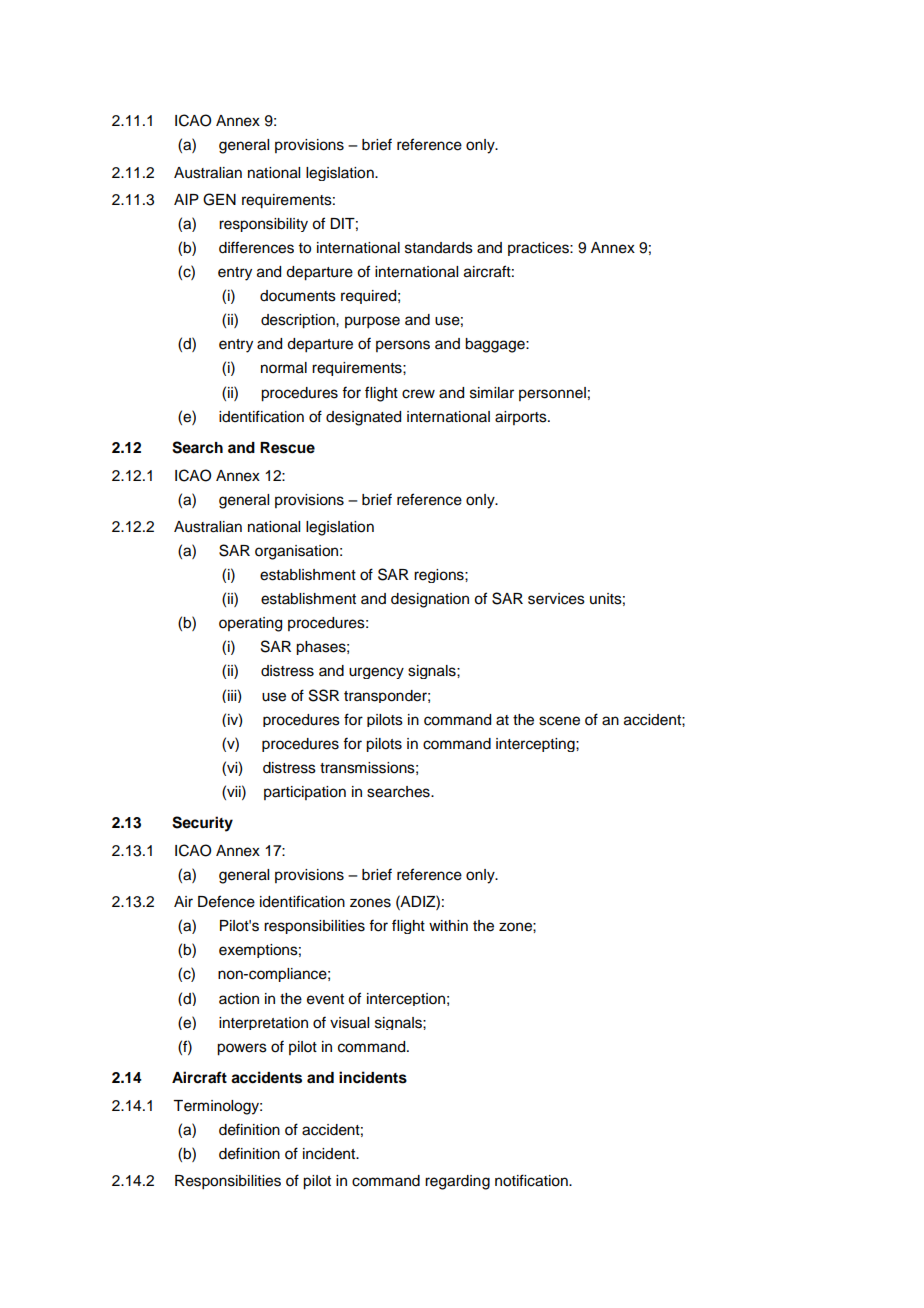  I want to click on similar, so click(492, 393).
